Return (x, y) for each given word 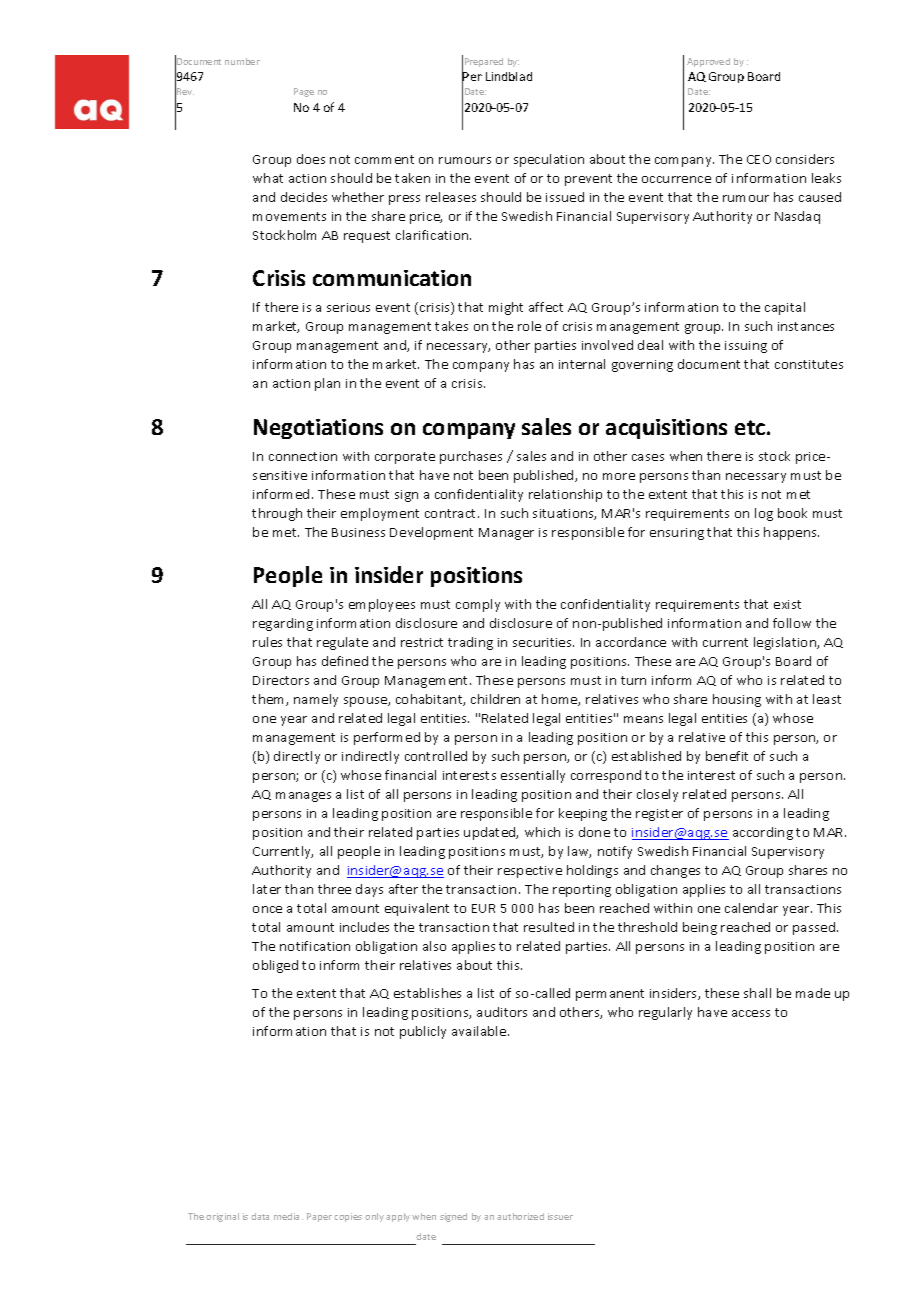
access (751, 1013)
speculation (549, 160)
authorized (520, 1216)
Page (304, 92)
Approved (708, 62)
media (288, 1216)
